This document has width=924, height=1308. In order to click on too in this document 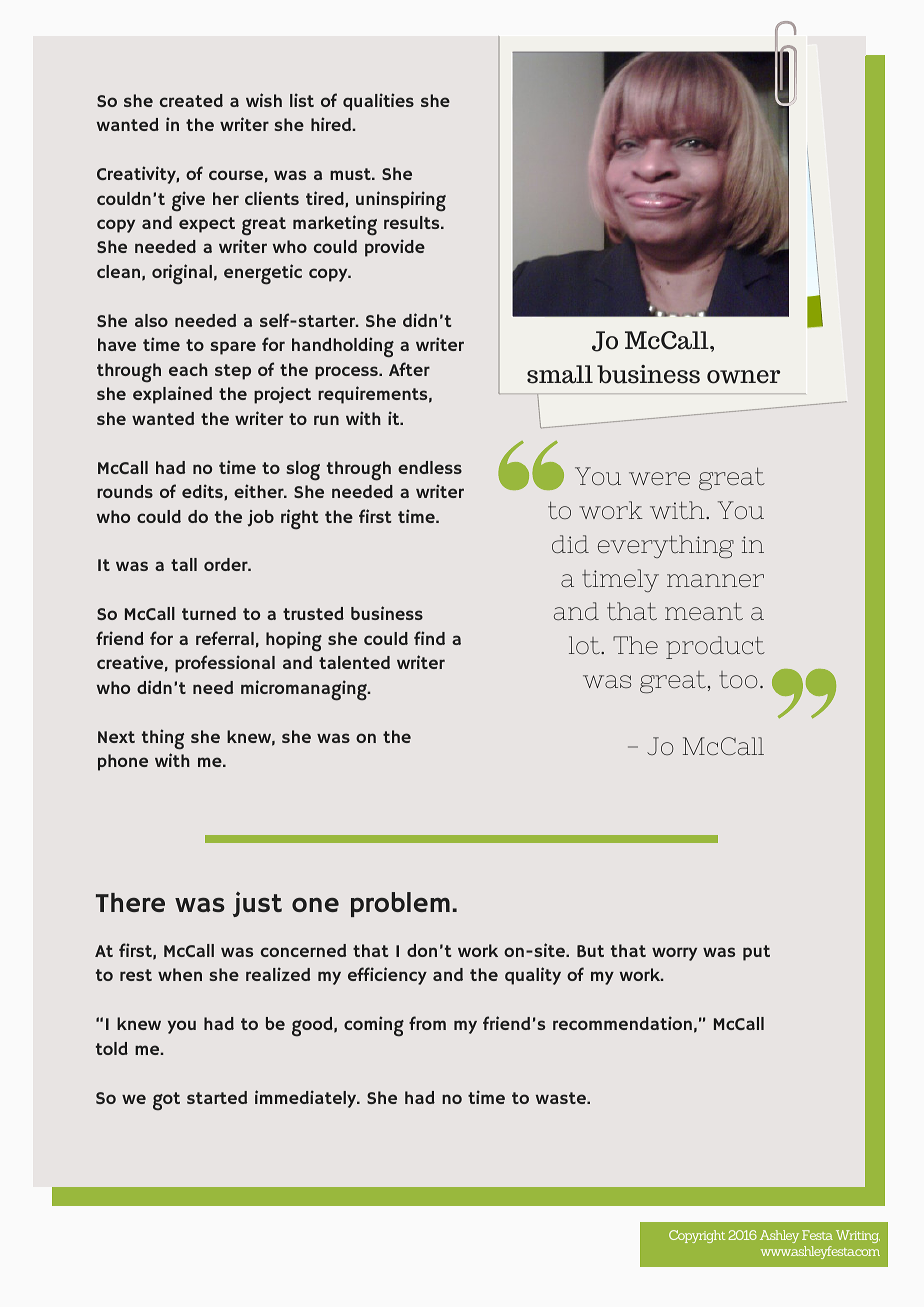, I will do `click(738, 679)`.
